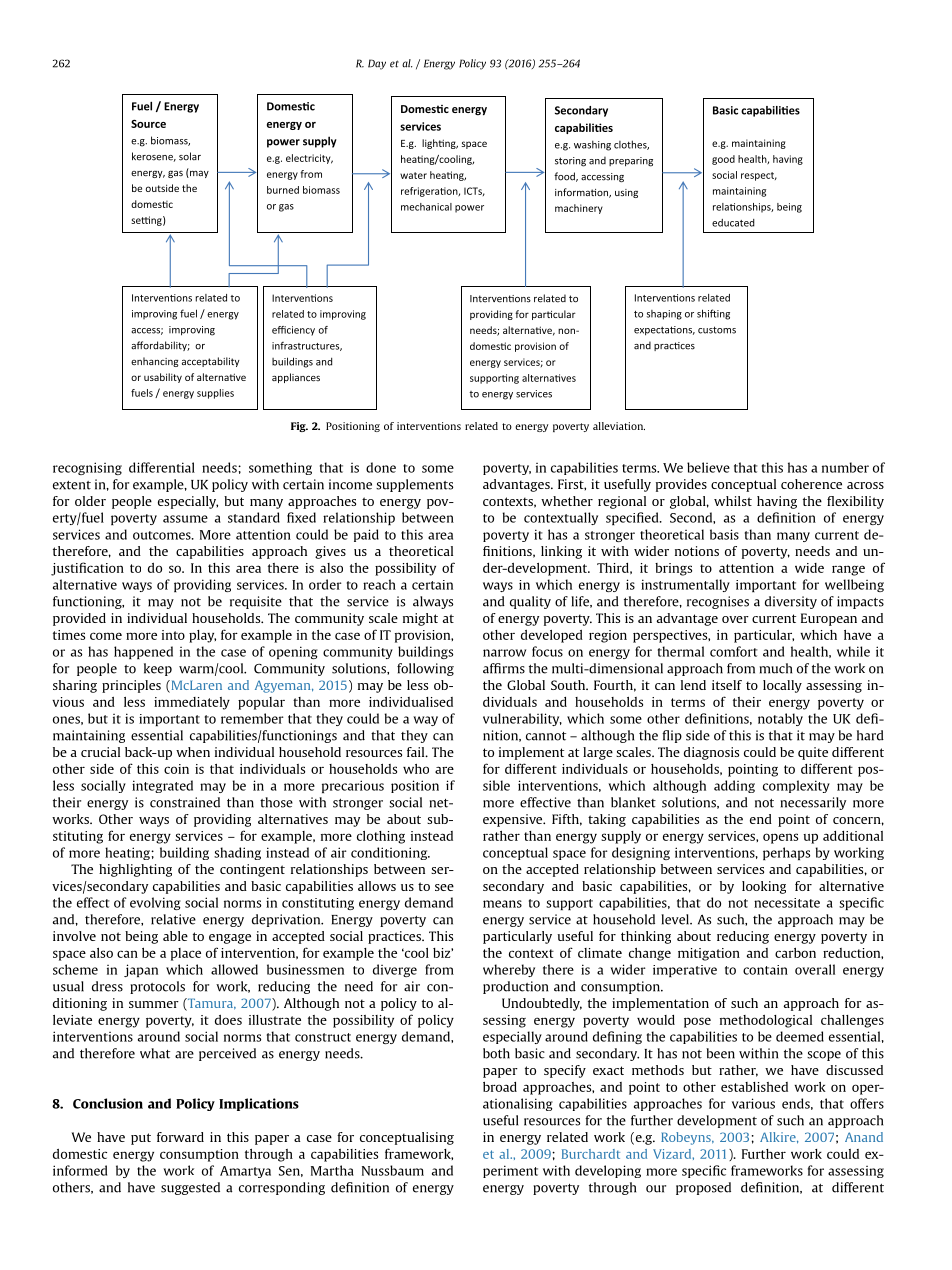 This screenshot has width=952, height=1270. What do you see at coordinates (796, 786) in the screenshot?
I see `complexity` at bounding box center [796, 786].
